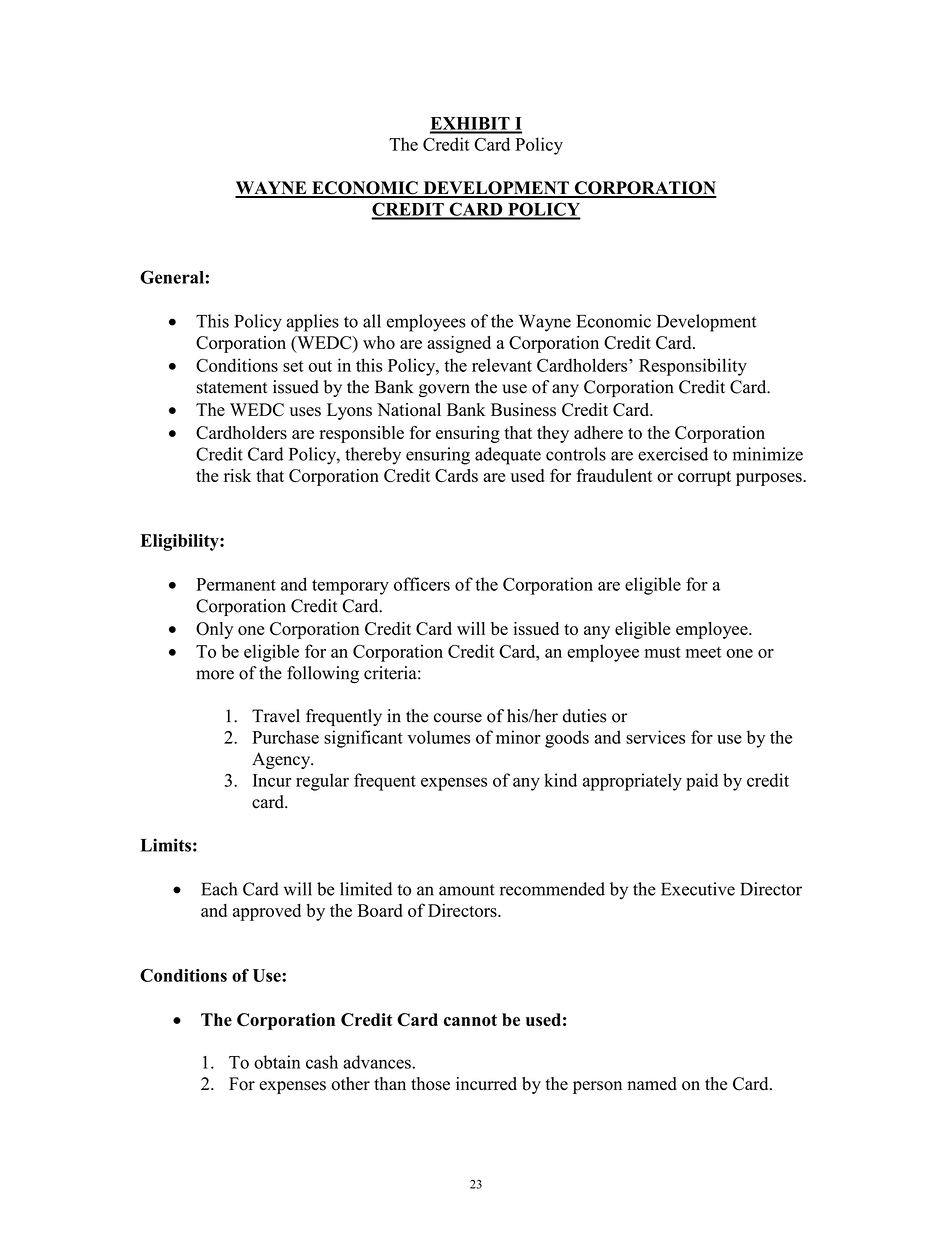 This screenshot has width=952, height=1233. Describe the element at coordinates (704, 478) in the screenshot. I see `corrupt` at that location.
